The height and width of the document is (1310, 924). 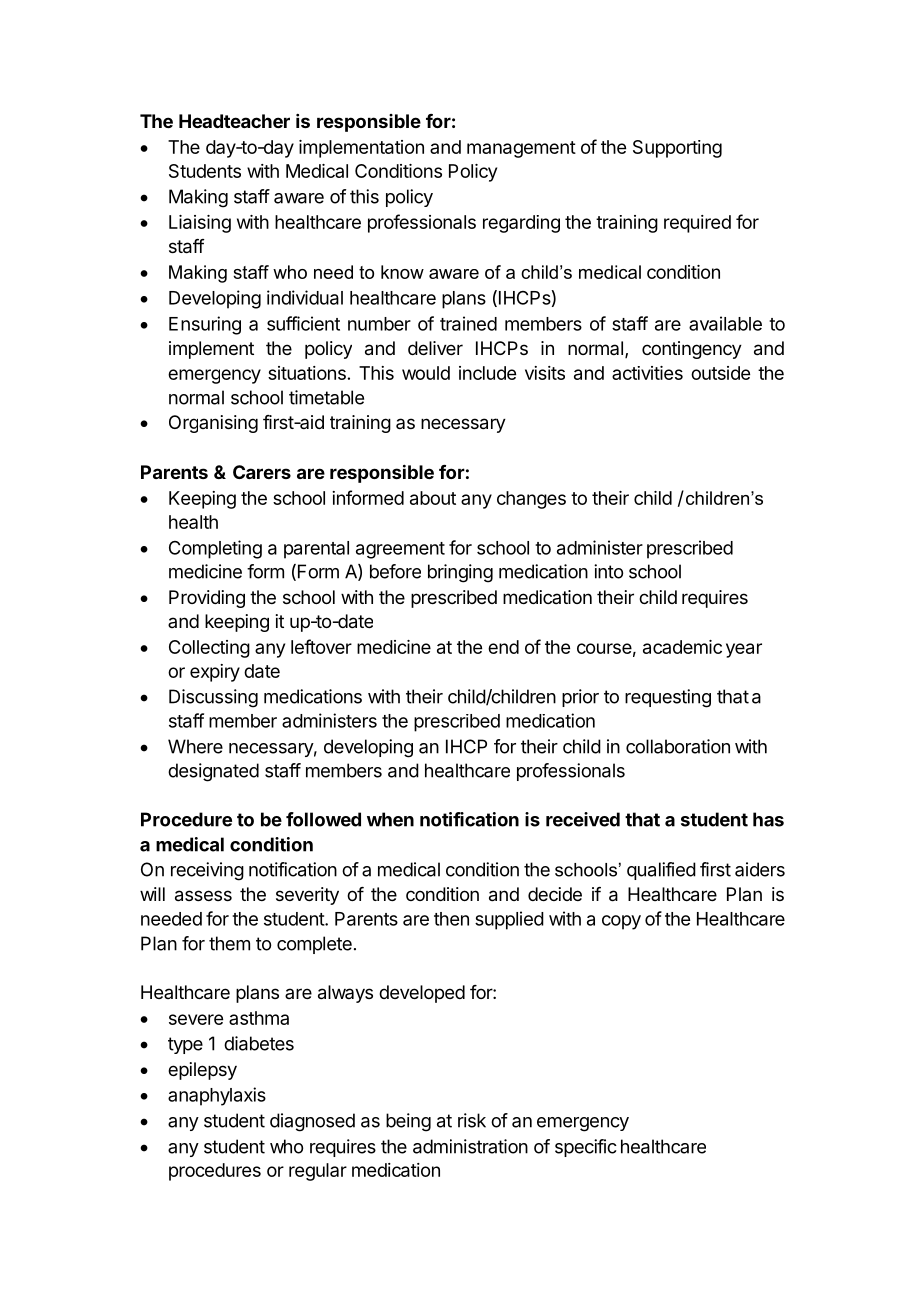 I want to click on management, so click(x=521, y=149).
